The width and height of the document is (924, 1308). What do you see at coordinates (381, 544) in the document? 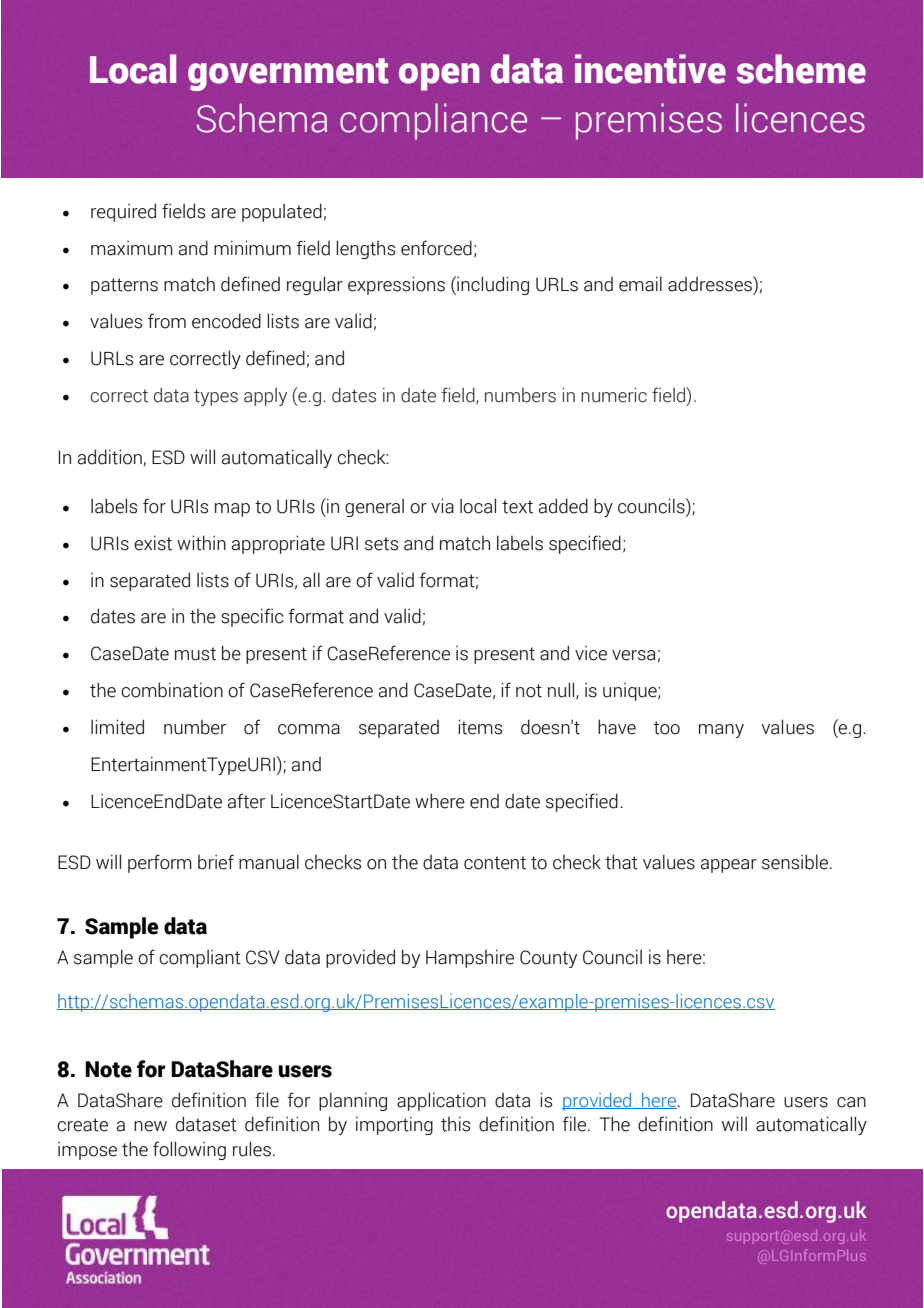
I see `sets` at bounding box center [381, 544].
